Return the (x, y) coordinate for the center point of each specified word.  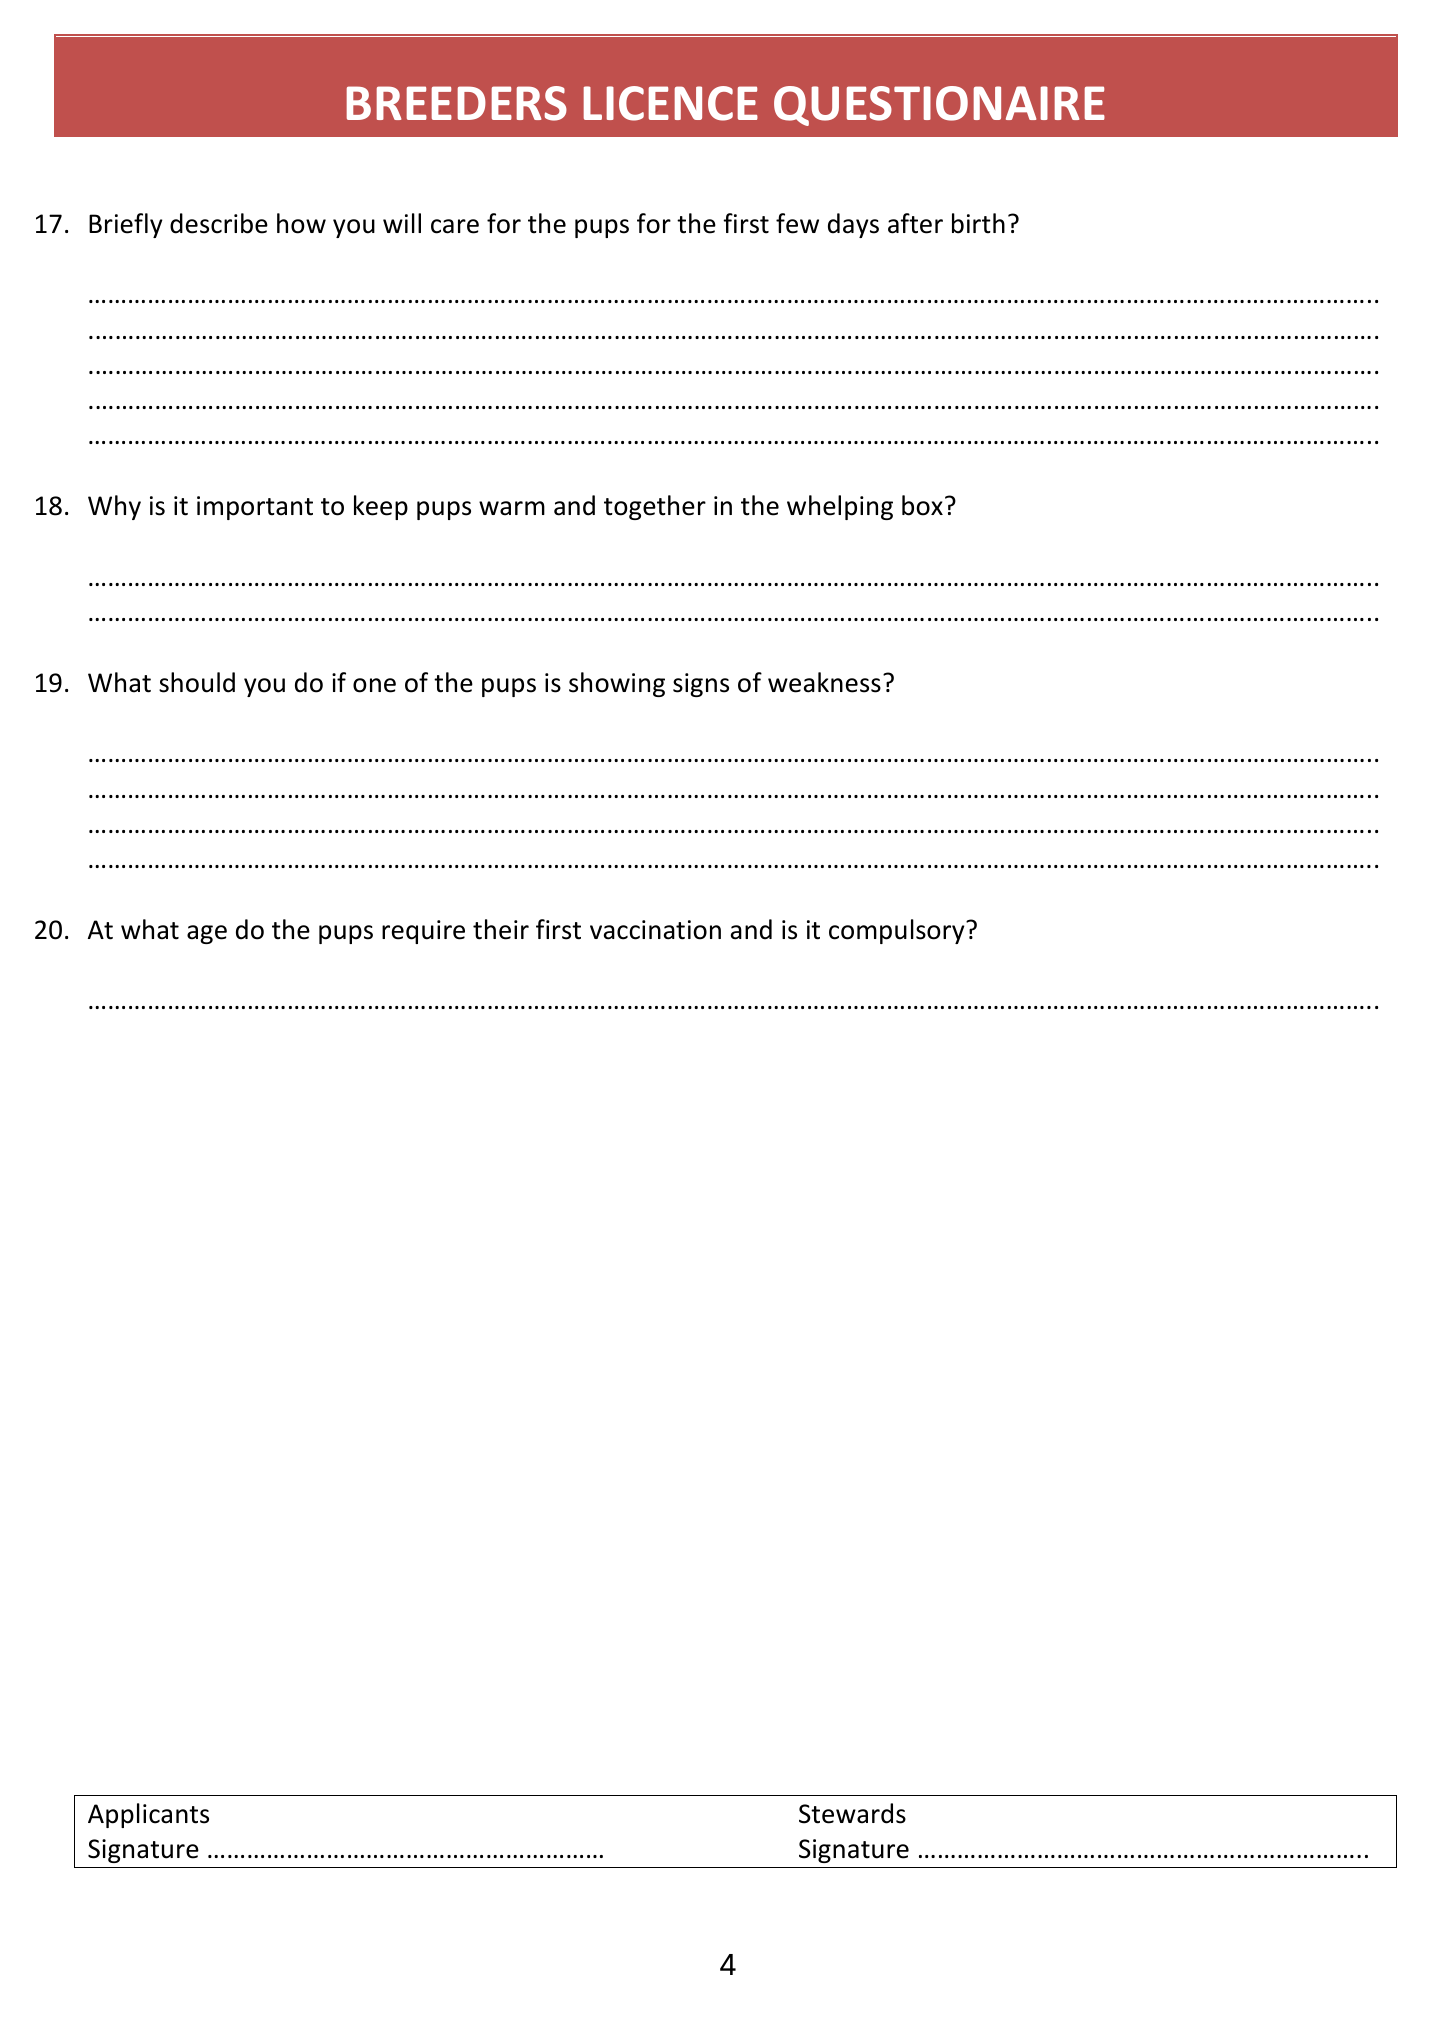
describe (219, 223)
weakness (824, 682)
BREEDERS (457, 103)
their (501, 929)
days (853, 225)
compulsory (898, 931)
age (207, 934)
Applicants (148, 1815)
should (197, 682)
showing (617, 684)
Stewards (852, 1813)
